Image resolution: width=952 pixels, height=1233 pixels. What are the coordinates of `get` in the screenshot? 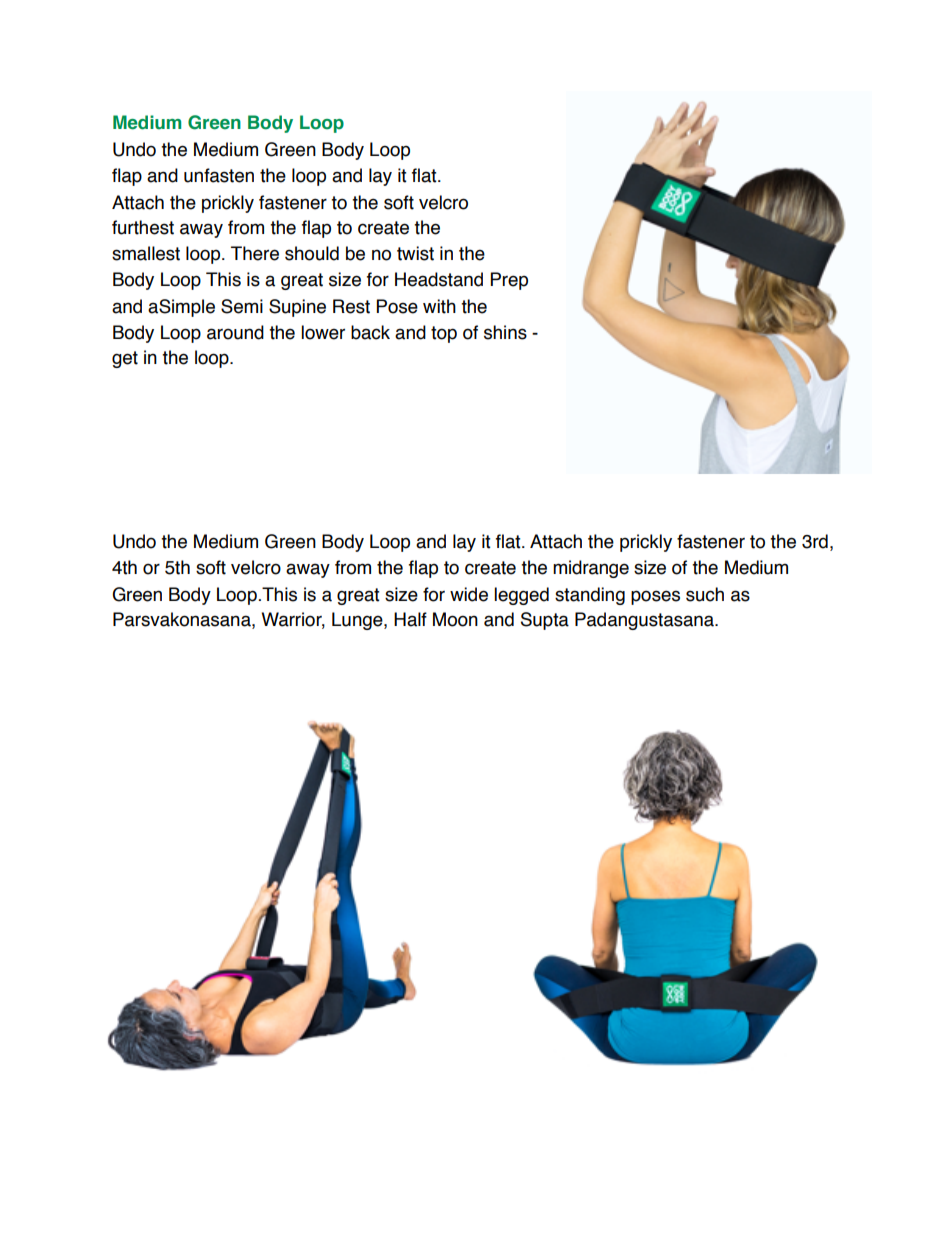 It's located at (125, 359).
